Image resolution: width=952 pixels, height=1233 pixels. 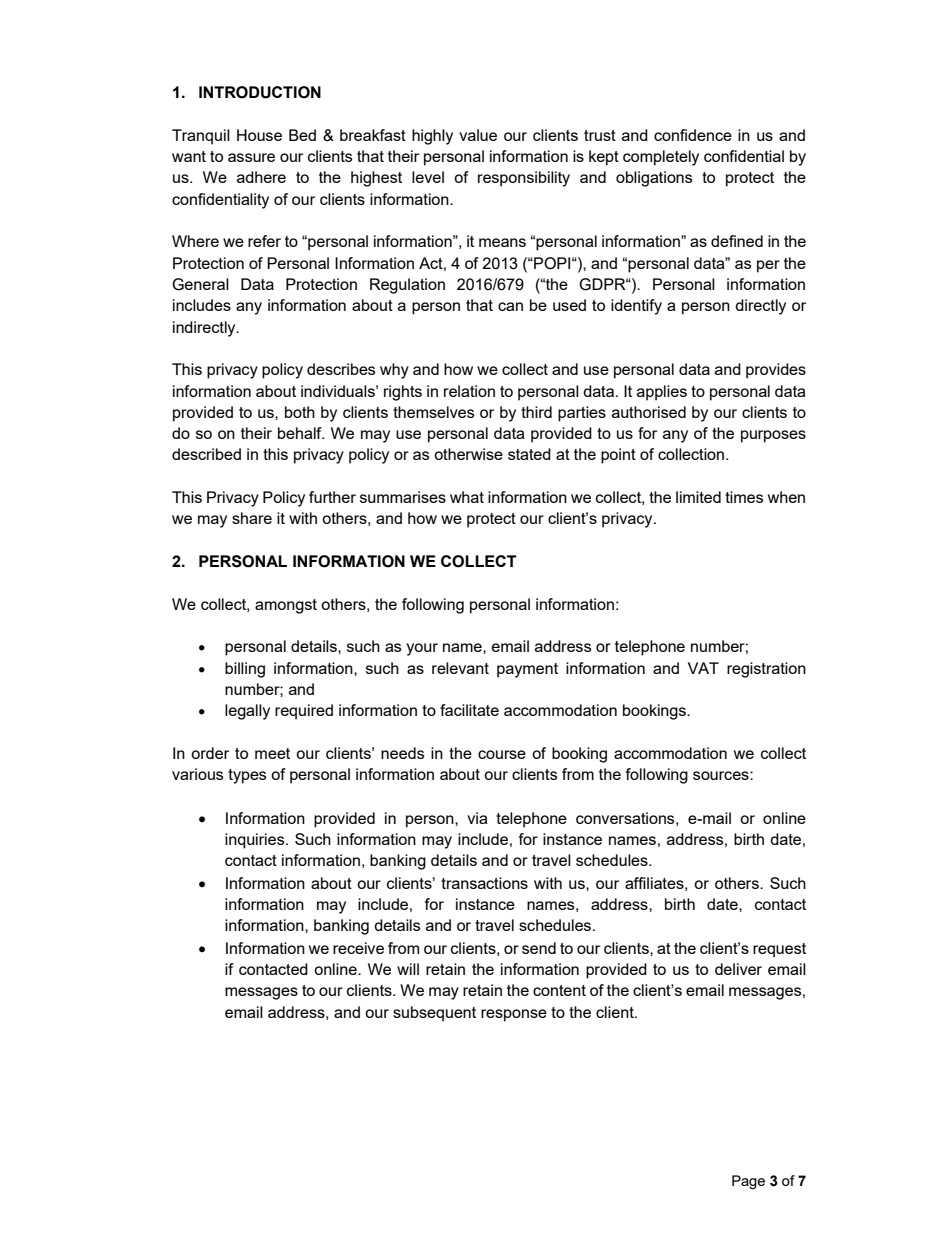 I want to click on response, so click(x=514, y=1015).
